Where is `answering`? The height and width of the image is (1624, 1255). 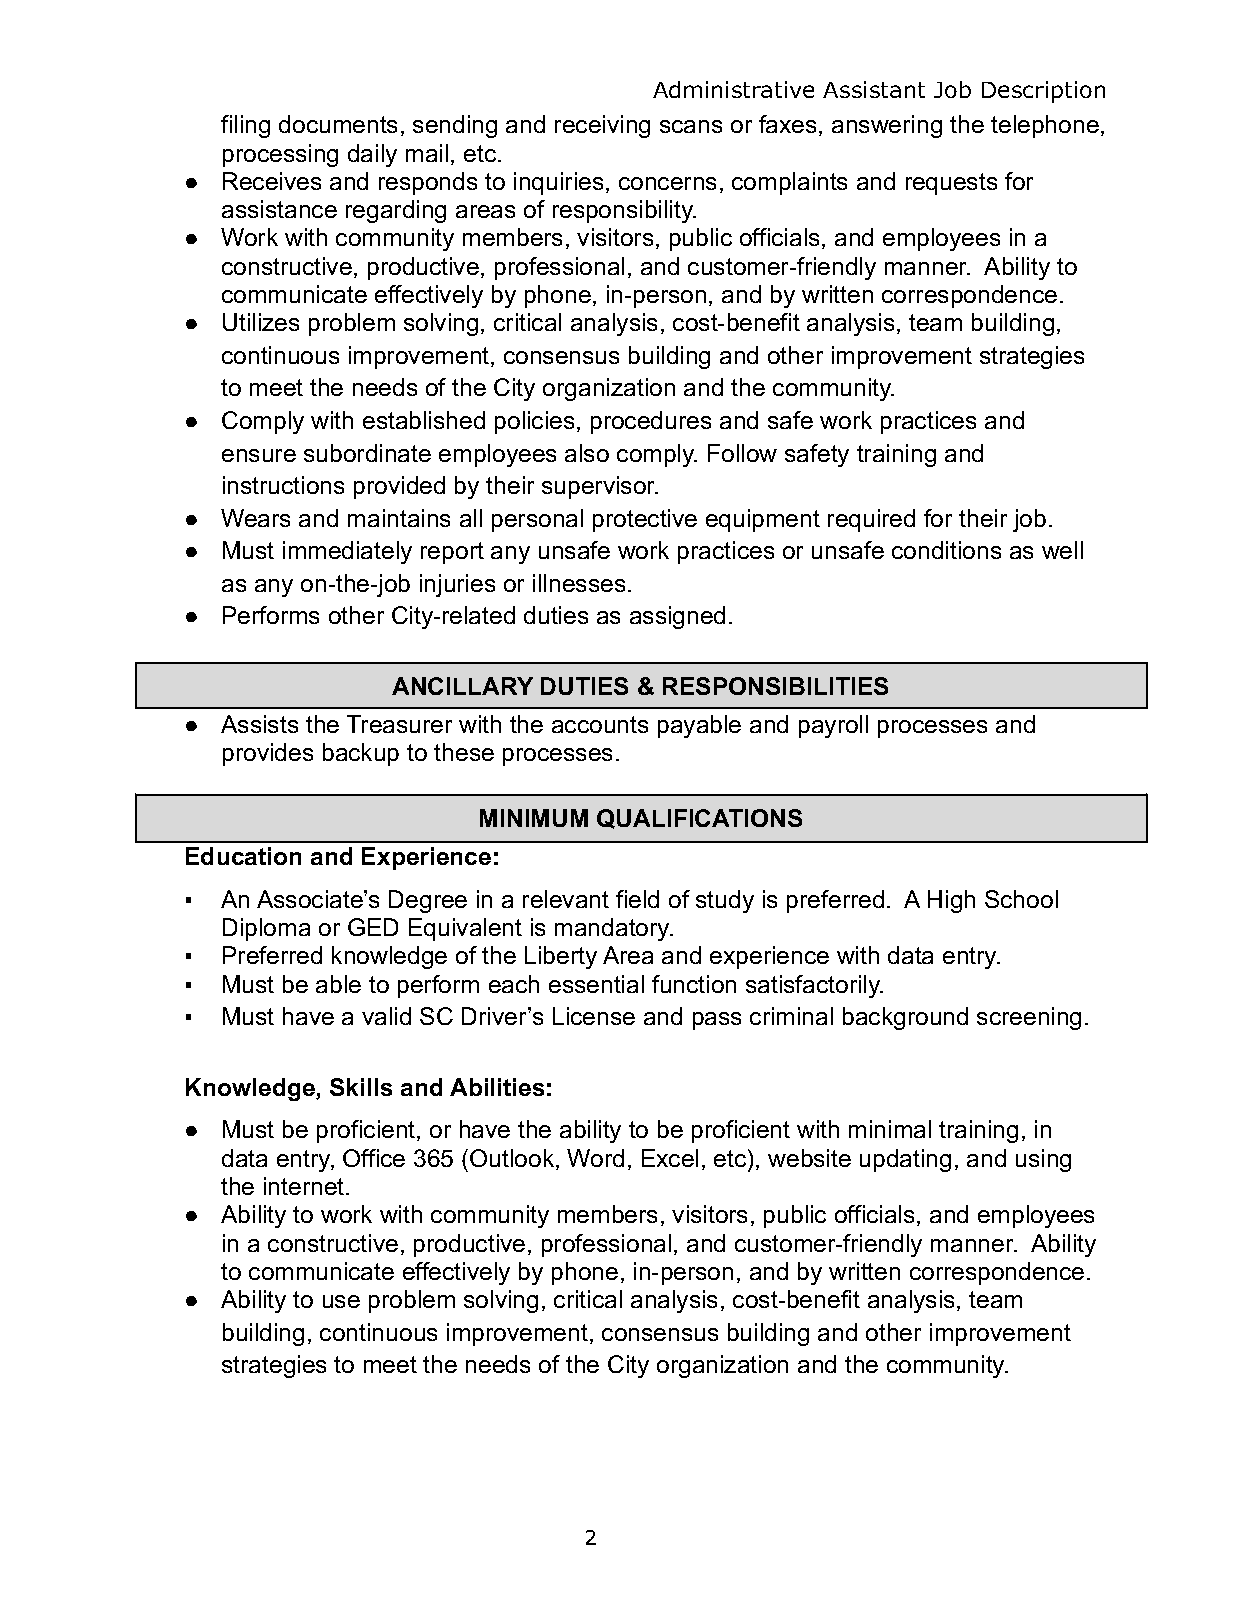
answering is located at coordinates (887, 126).
